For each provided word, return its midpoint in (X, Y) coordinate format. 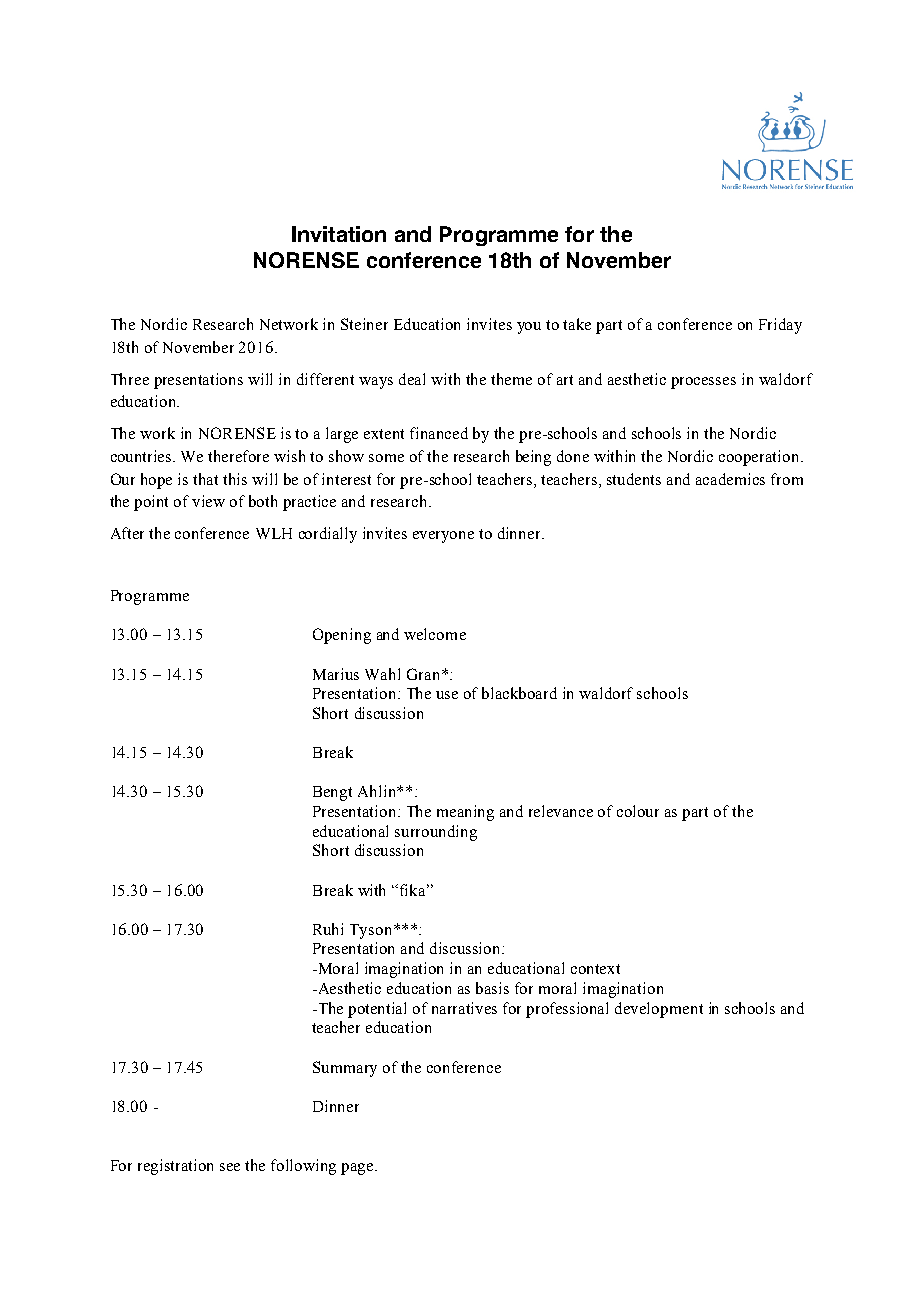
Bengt (332, 793)
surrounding (436, 833)
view (208, 501)
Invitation (339, 234)
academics (730, 479)
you (529, 328)
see (230, 1167)
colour (638, 811)
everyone (443, 537)
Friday (780, 326)
